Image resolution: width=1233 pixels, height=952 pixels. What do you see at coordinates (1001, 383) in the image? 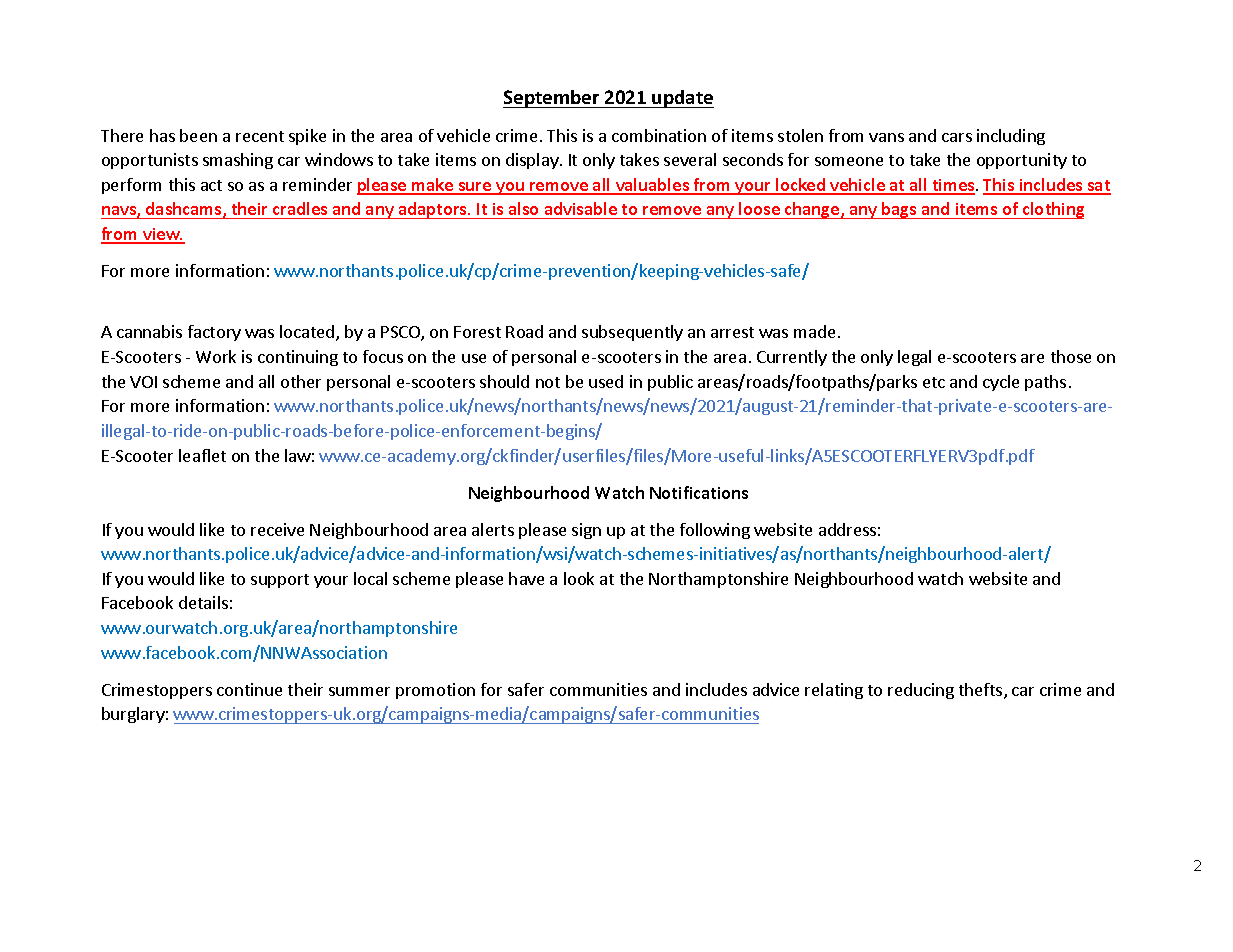
I see `cycle` at bounding box center [1001, 383].
